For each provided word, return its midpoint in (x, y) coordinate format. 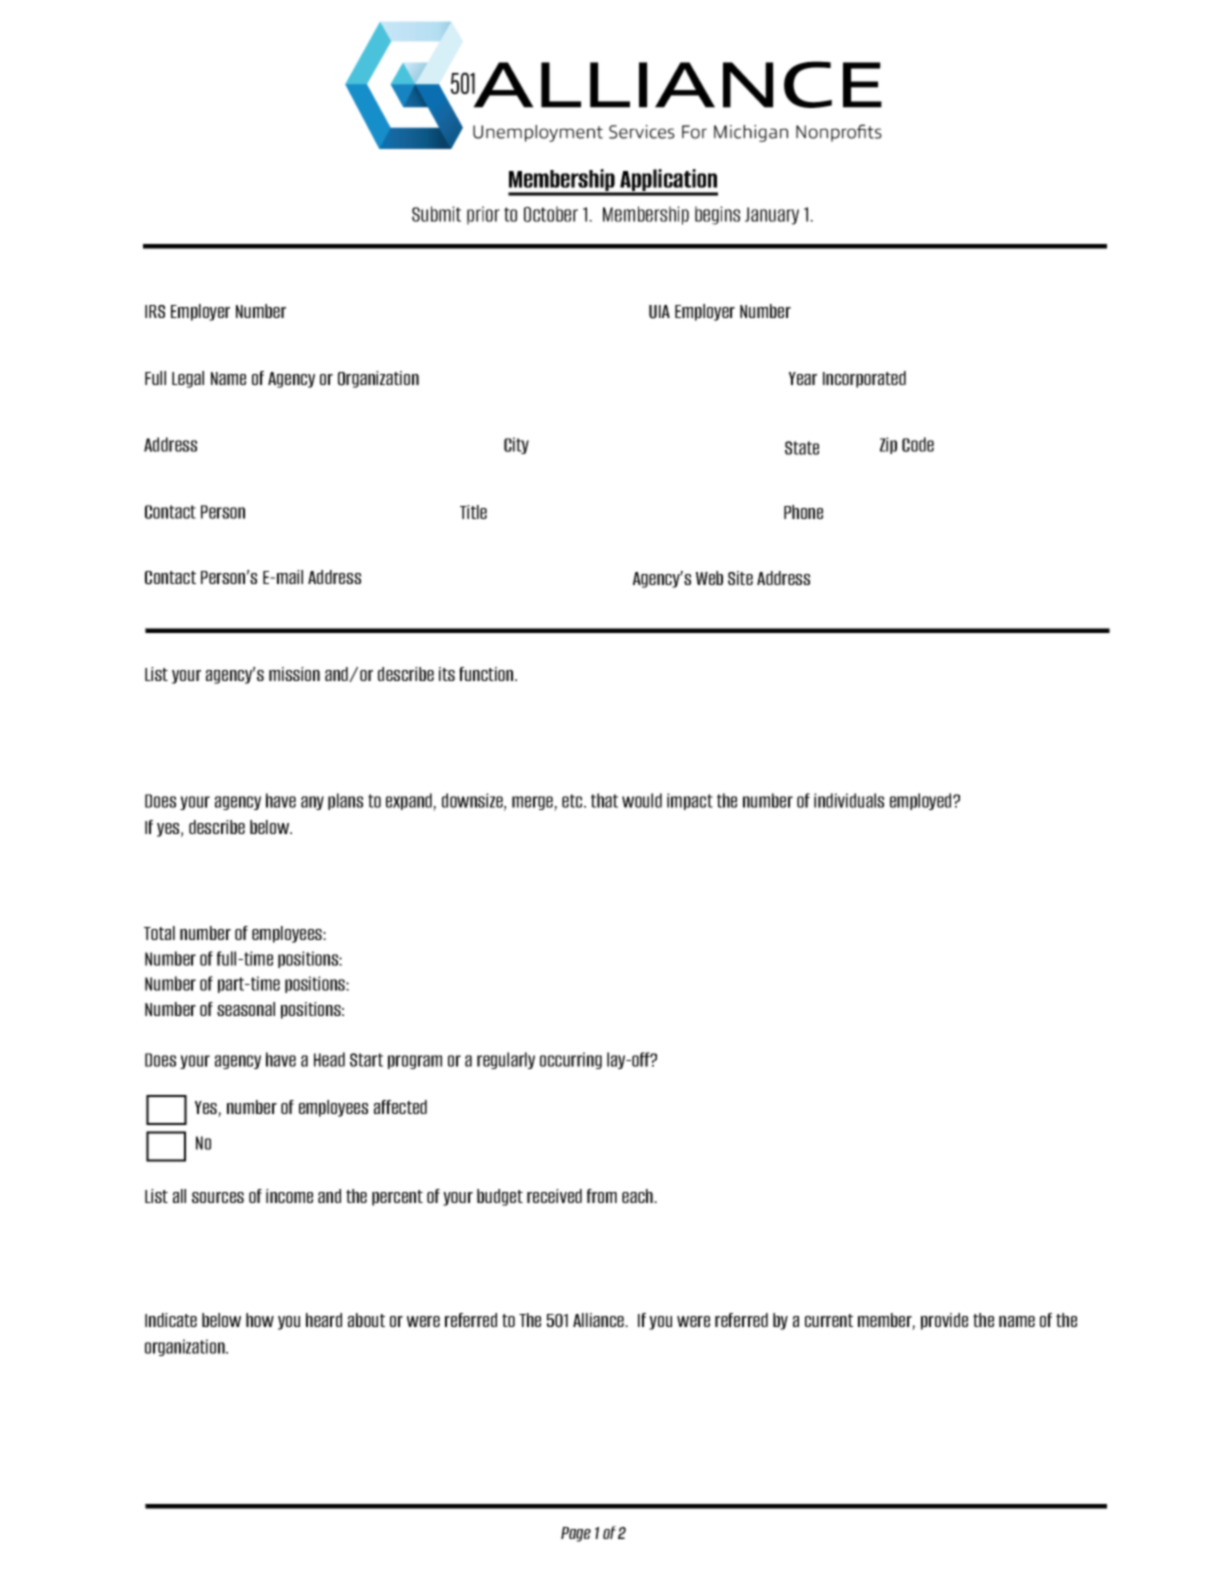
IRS (155, 311)
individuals (849, 800)
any (312, 803)
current (829, 1320)
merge (533, 803)
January (772, 216)
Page (576, 1534)
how (260, 1320)
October (551, 214)
